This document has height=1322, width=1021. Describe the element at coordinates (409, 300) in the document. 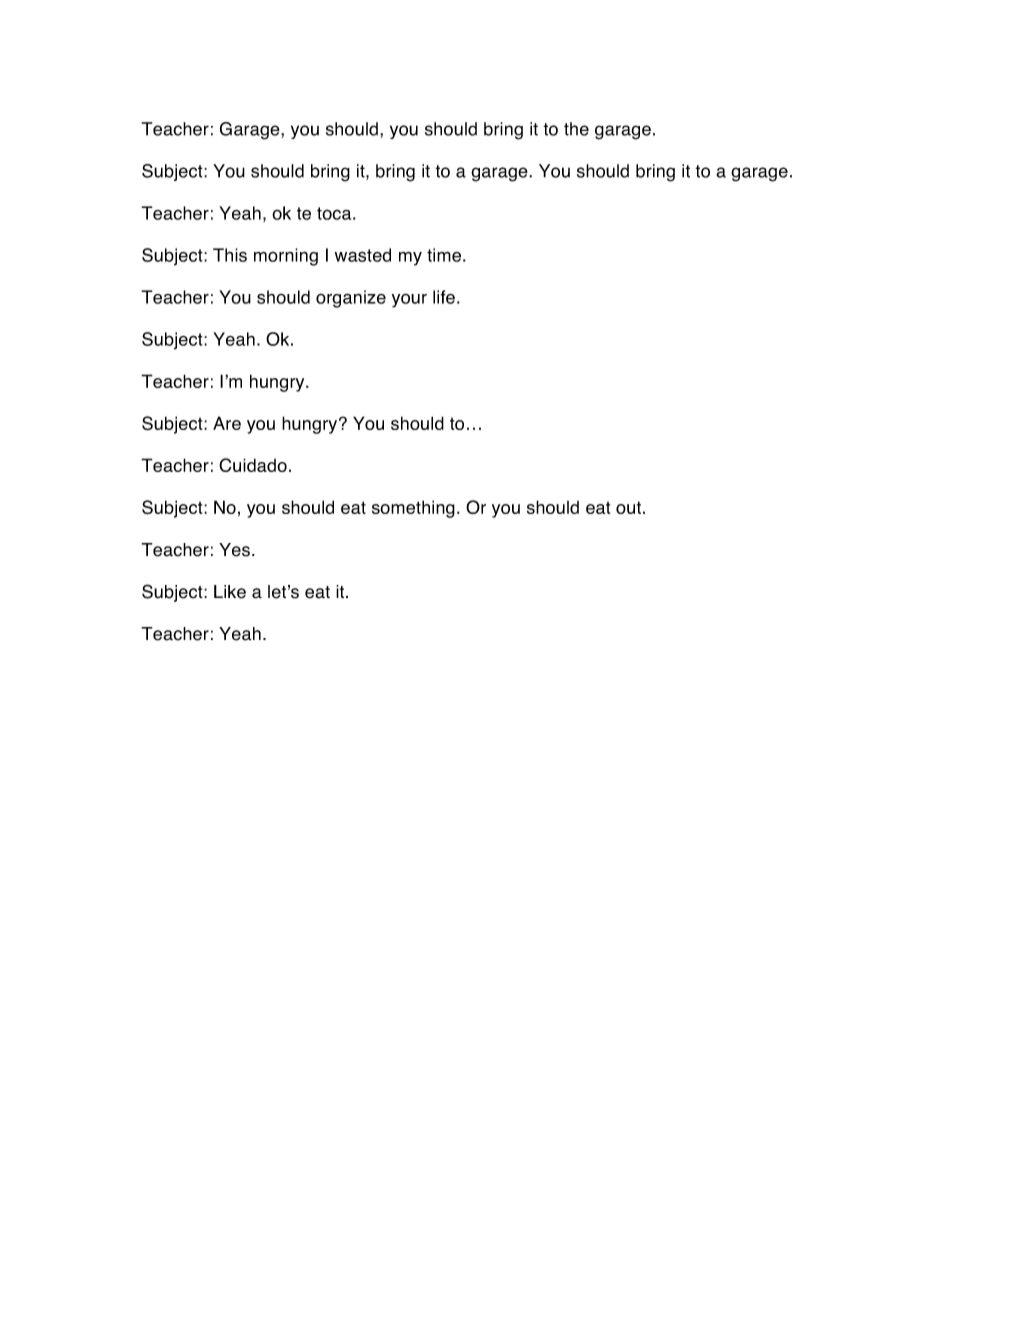

I see `your` at that location.
